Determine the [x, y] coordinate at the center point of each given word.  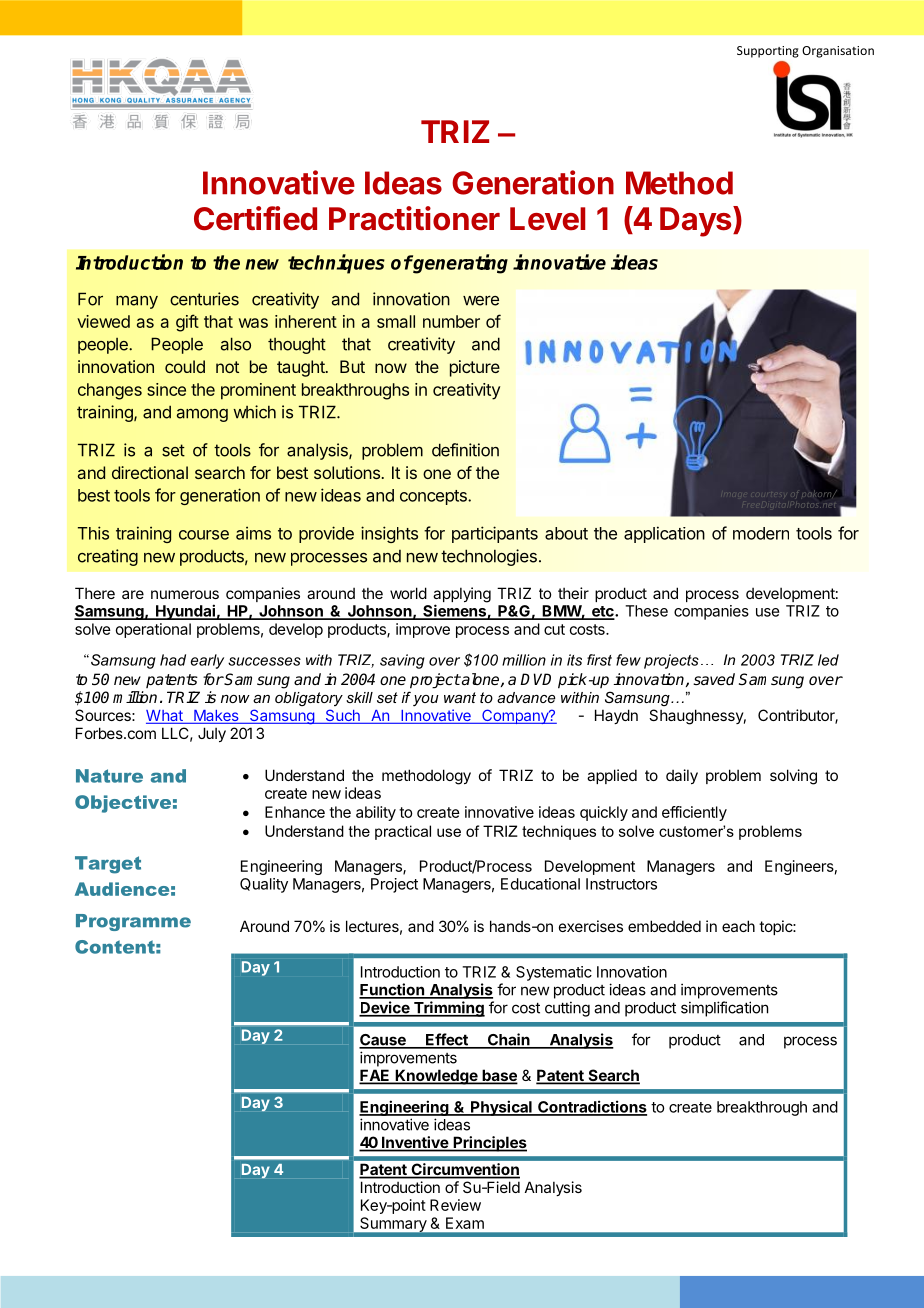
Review [455, 1205]
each [738, 926]
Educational [540, 884]
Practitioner [414, 218]
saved [714, 679]
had [173, 660]
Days [697, 221]
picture [475, 368]
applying [462, 596]
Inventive [414, 1143]
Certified [255, 218]
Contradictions [591, 1107]
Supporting [768, 52]
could [185, 366]
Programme [133, 922]
